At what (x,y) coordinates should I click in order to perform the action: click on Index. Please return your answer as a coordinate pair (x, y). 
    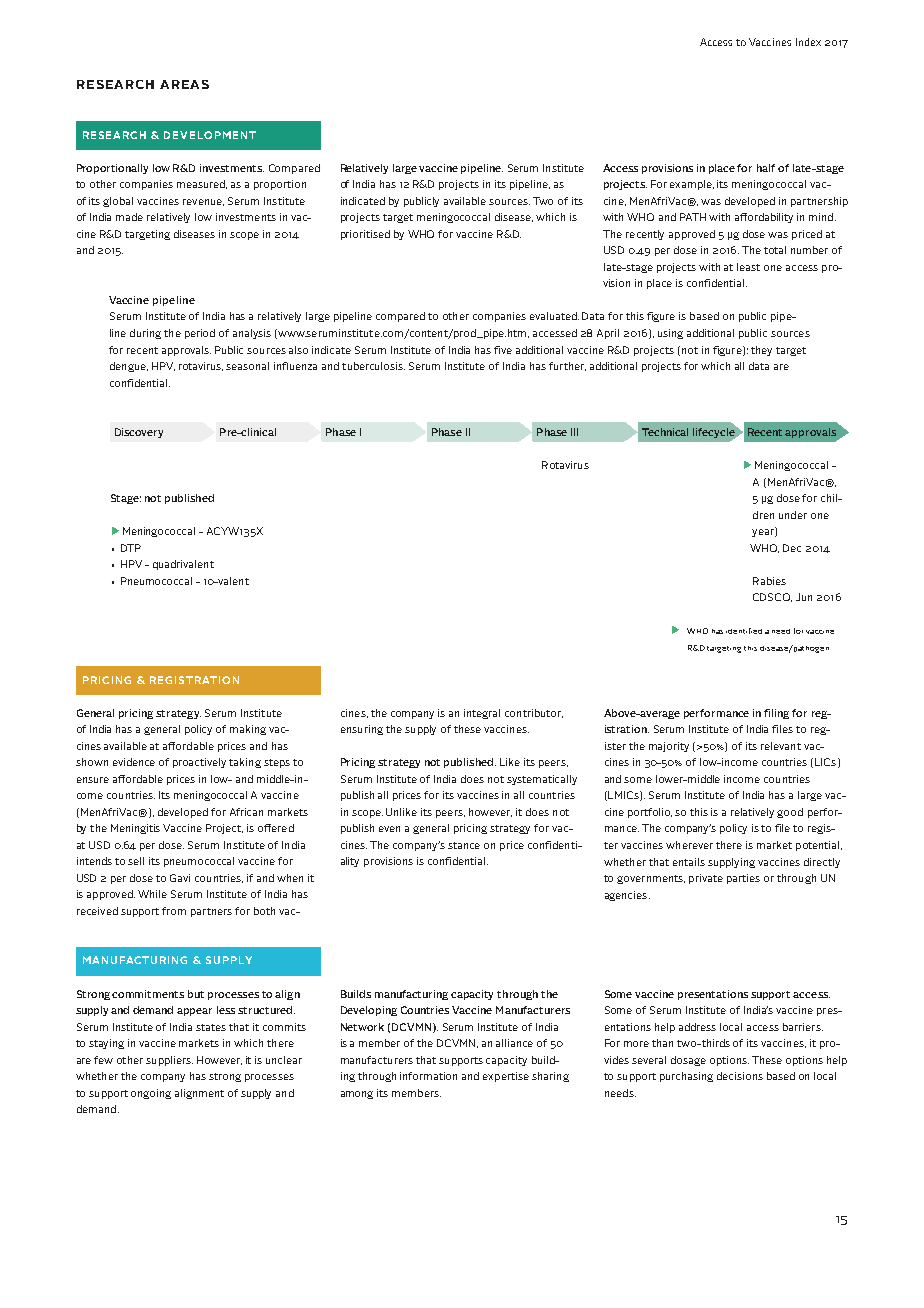
    Looking at the image, I should click on (808, 42).
